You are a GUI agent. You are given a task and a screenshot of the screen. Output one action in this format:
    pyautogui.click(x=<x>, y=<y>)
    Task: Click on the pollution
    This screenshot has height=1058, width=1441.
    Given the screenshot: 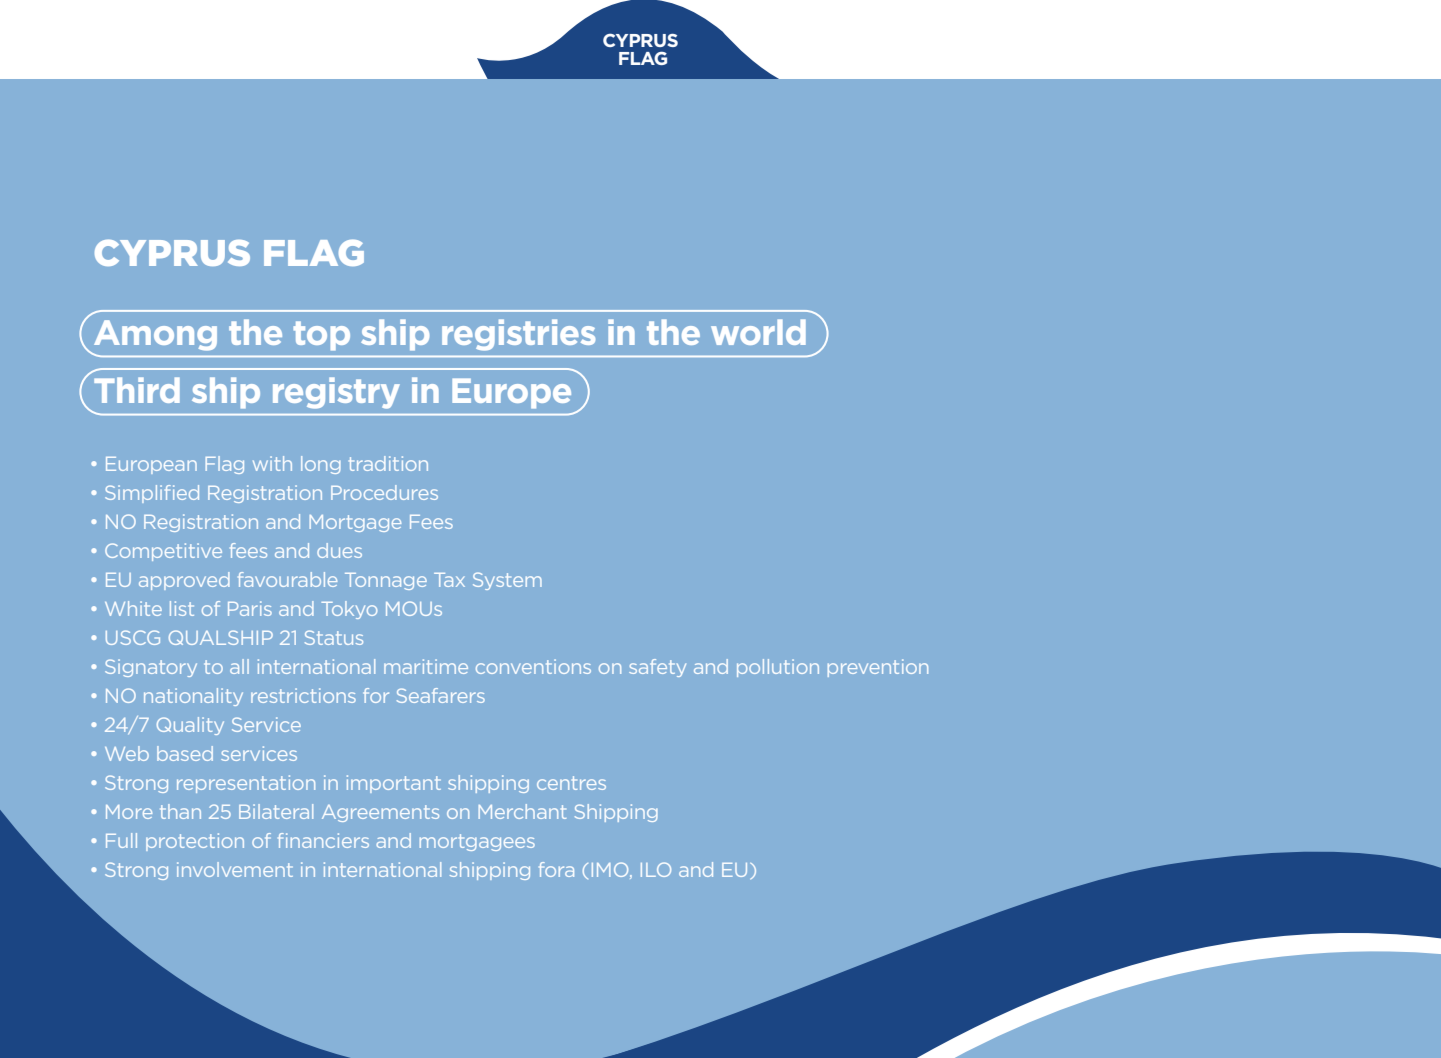 What is the action you would take?
    pyautogui.click(x=778, y=668)
